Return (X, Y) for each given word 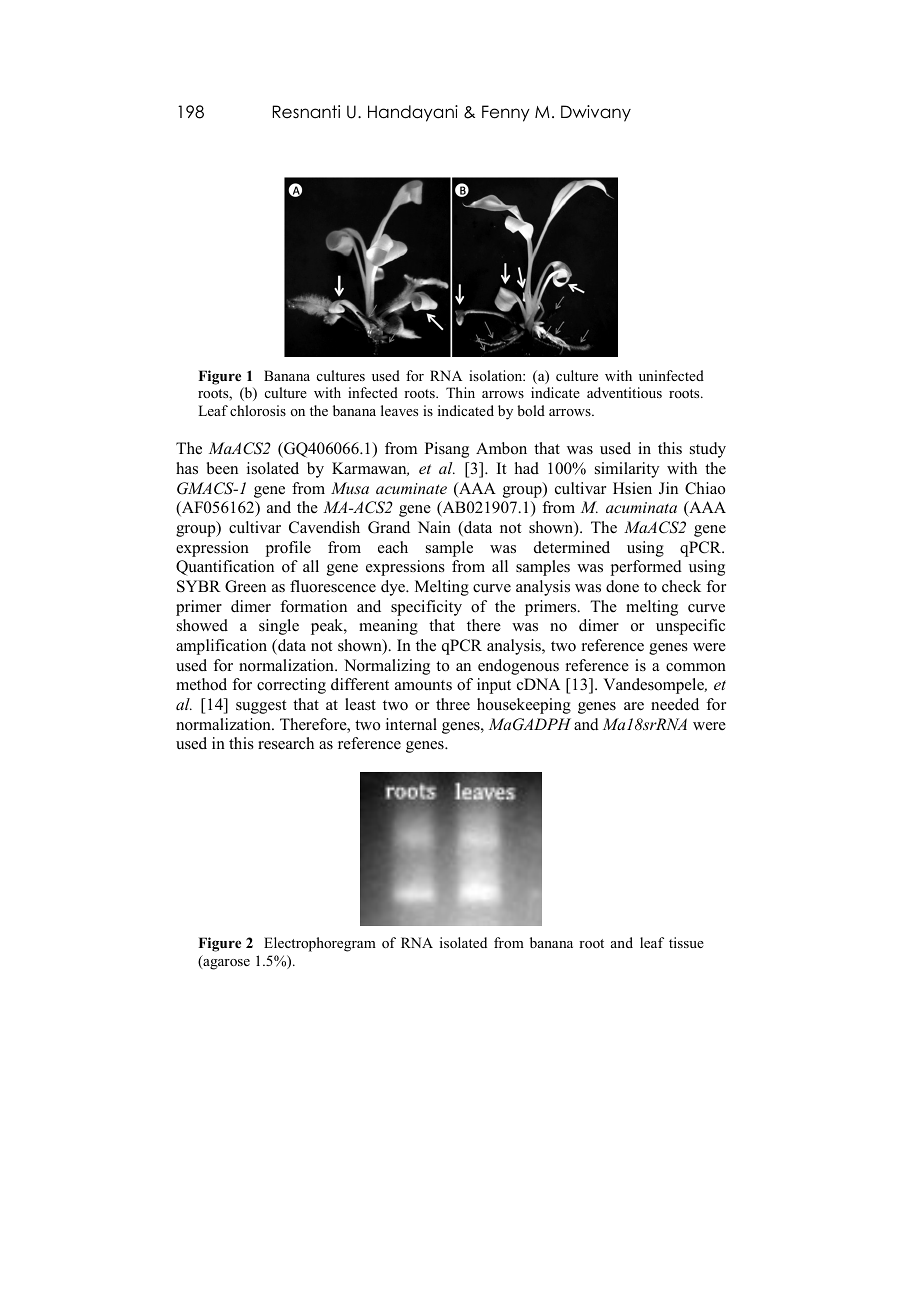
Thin (460, 392)
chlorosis (258, 410)
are (634, 706)
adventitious (624, 392)
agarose (225, 964)
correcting (291, 686)
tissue (686, 942)
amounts (423, 685)
